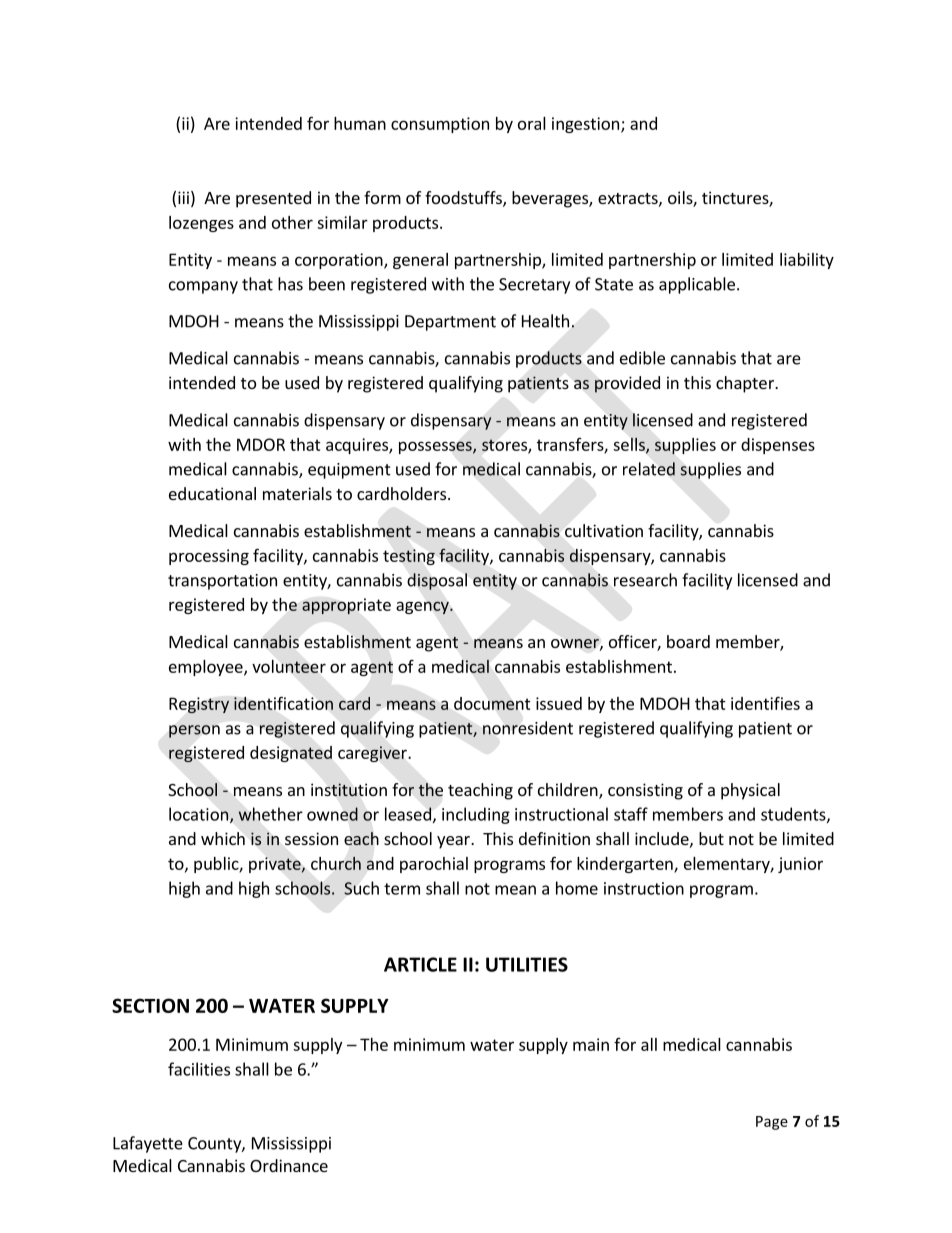 The image size is (952, 1233). Describe the element at coordinates (183, 197) in the image. I see `iii` at that location.
